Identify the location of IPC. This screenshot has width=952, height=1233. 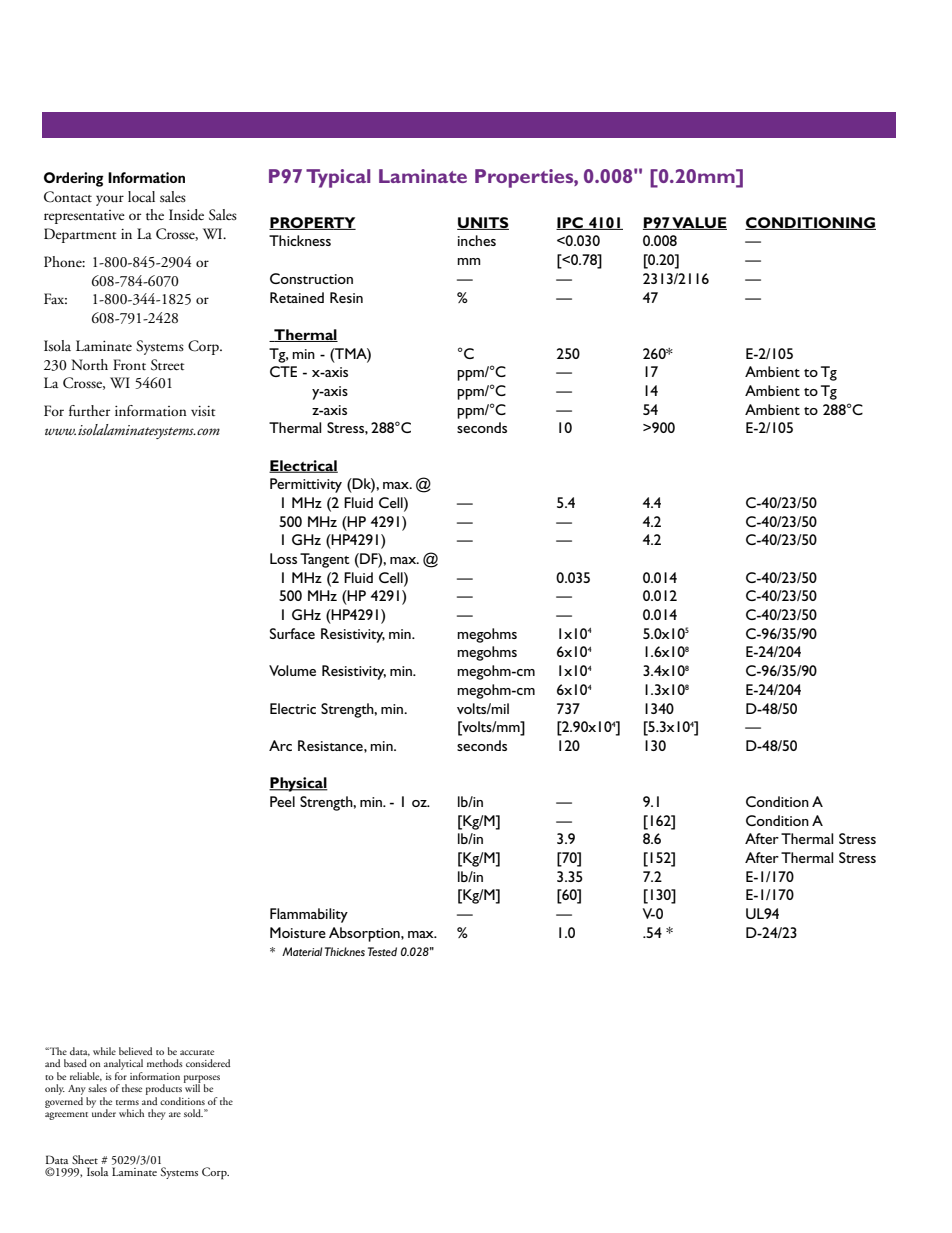
(570, 223).
